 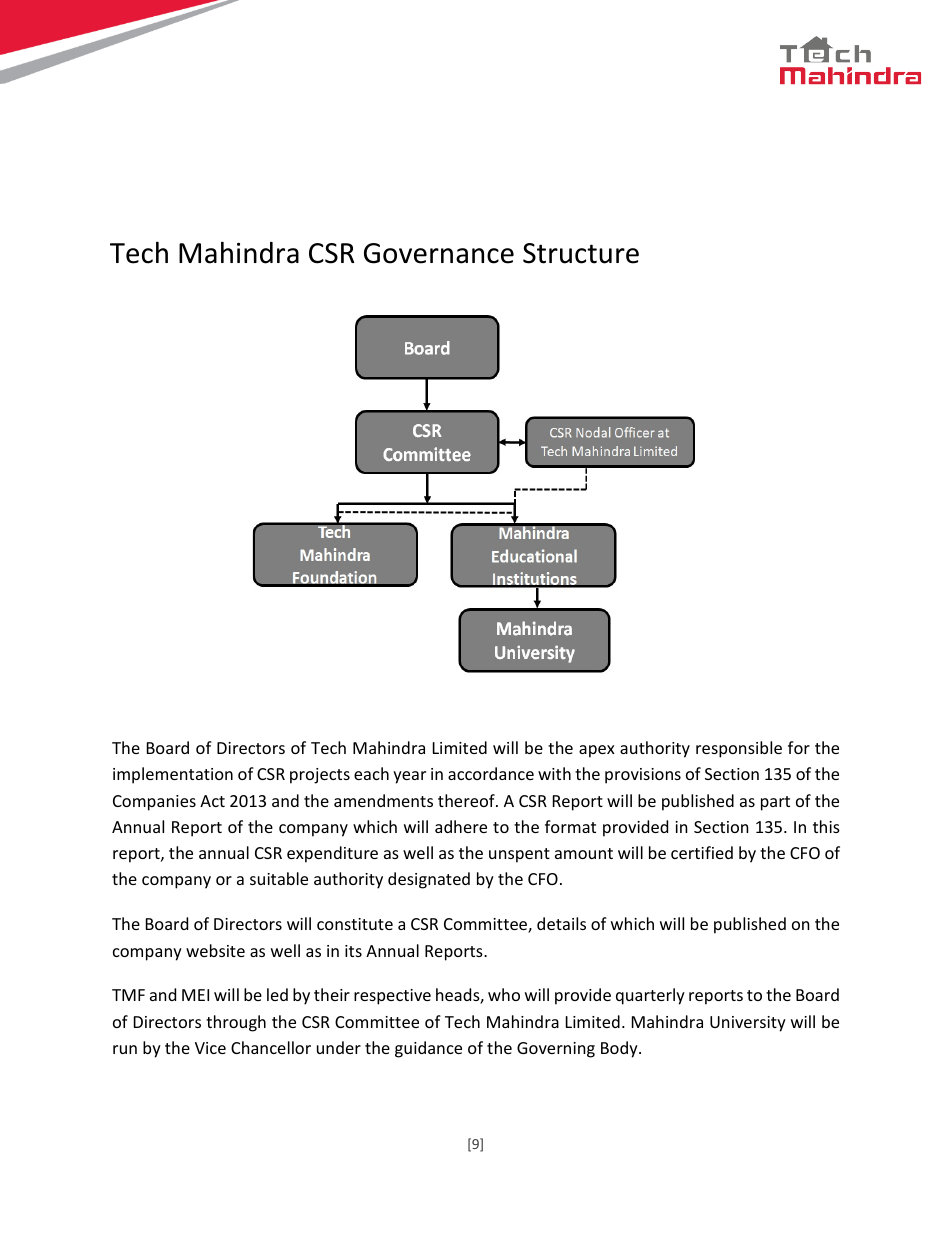 What do you see at coordinates (581, 253) in the screenshot?
I see `Structure` at bounding box center [581, 253].
